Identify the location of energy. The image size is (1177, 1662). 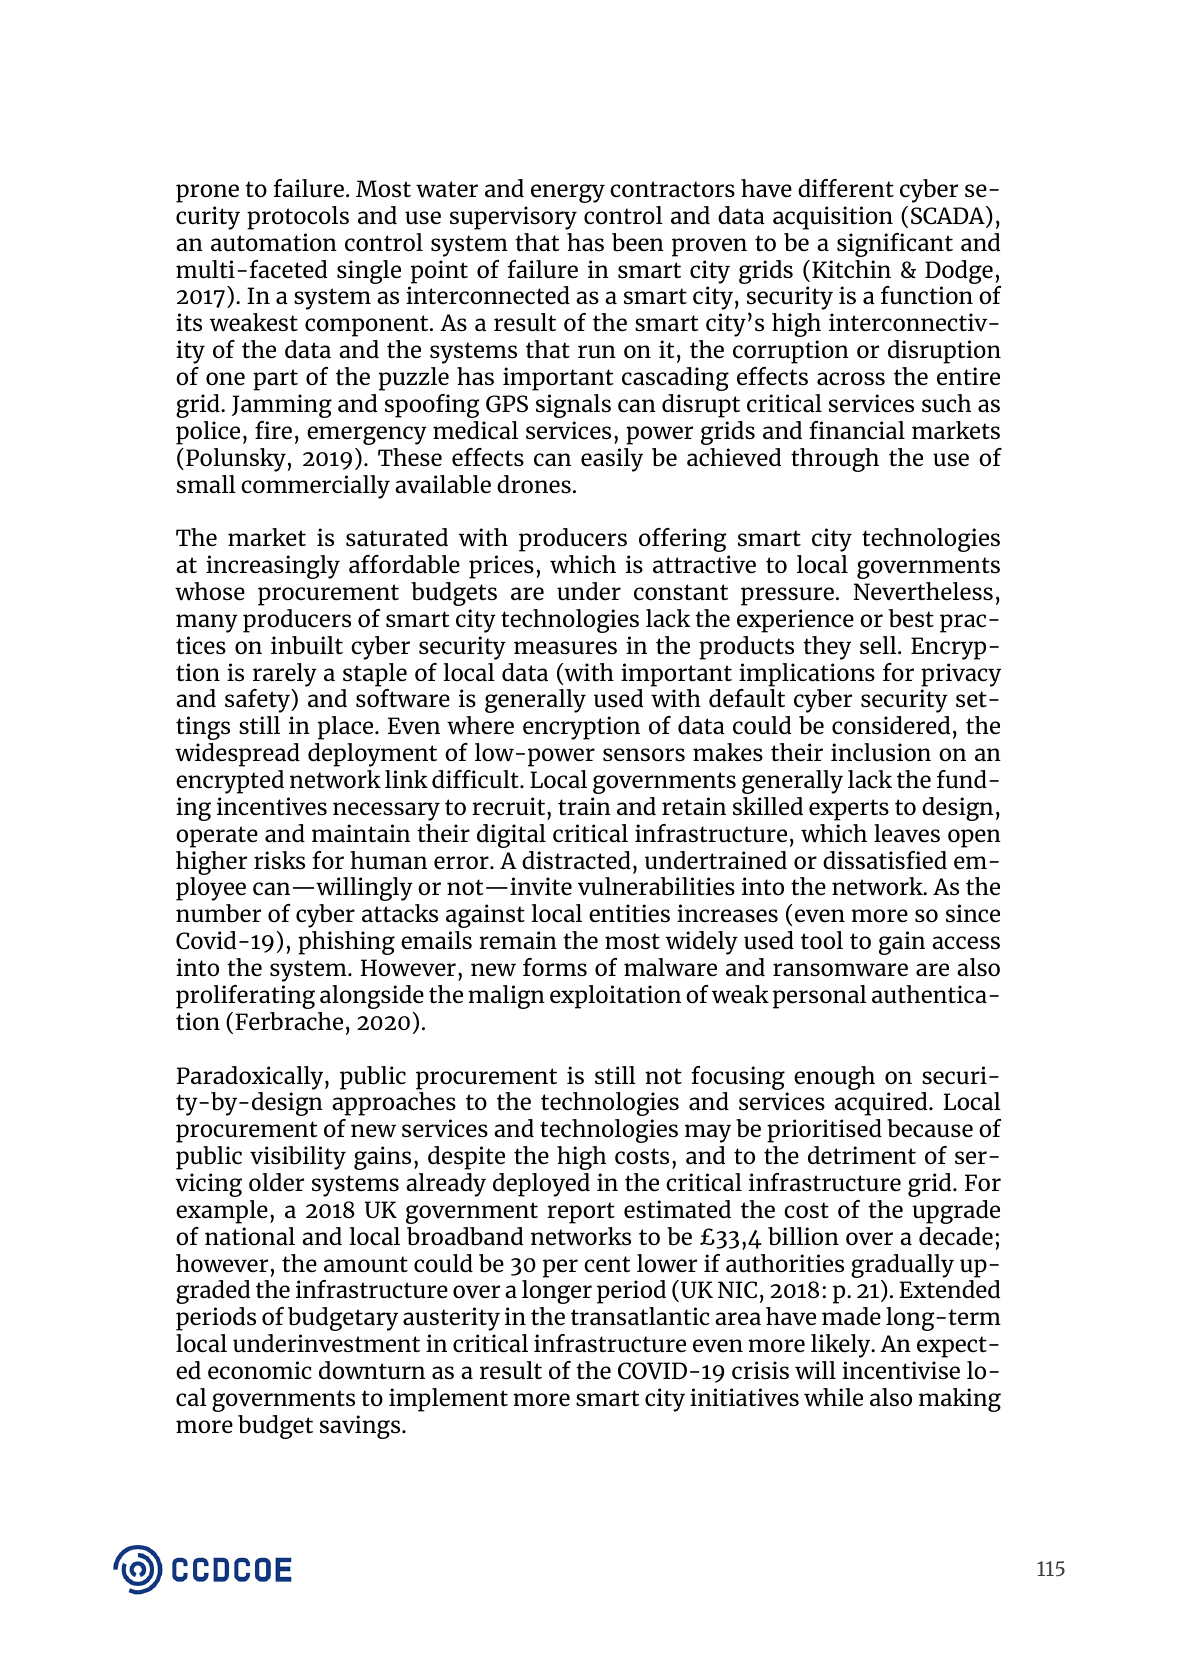
(568, 193).
